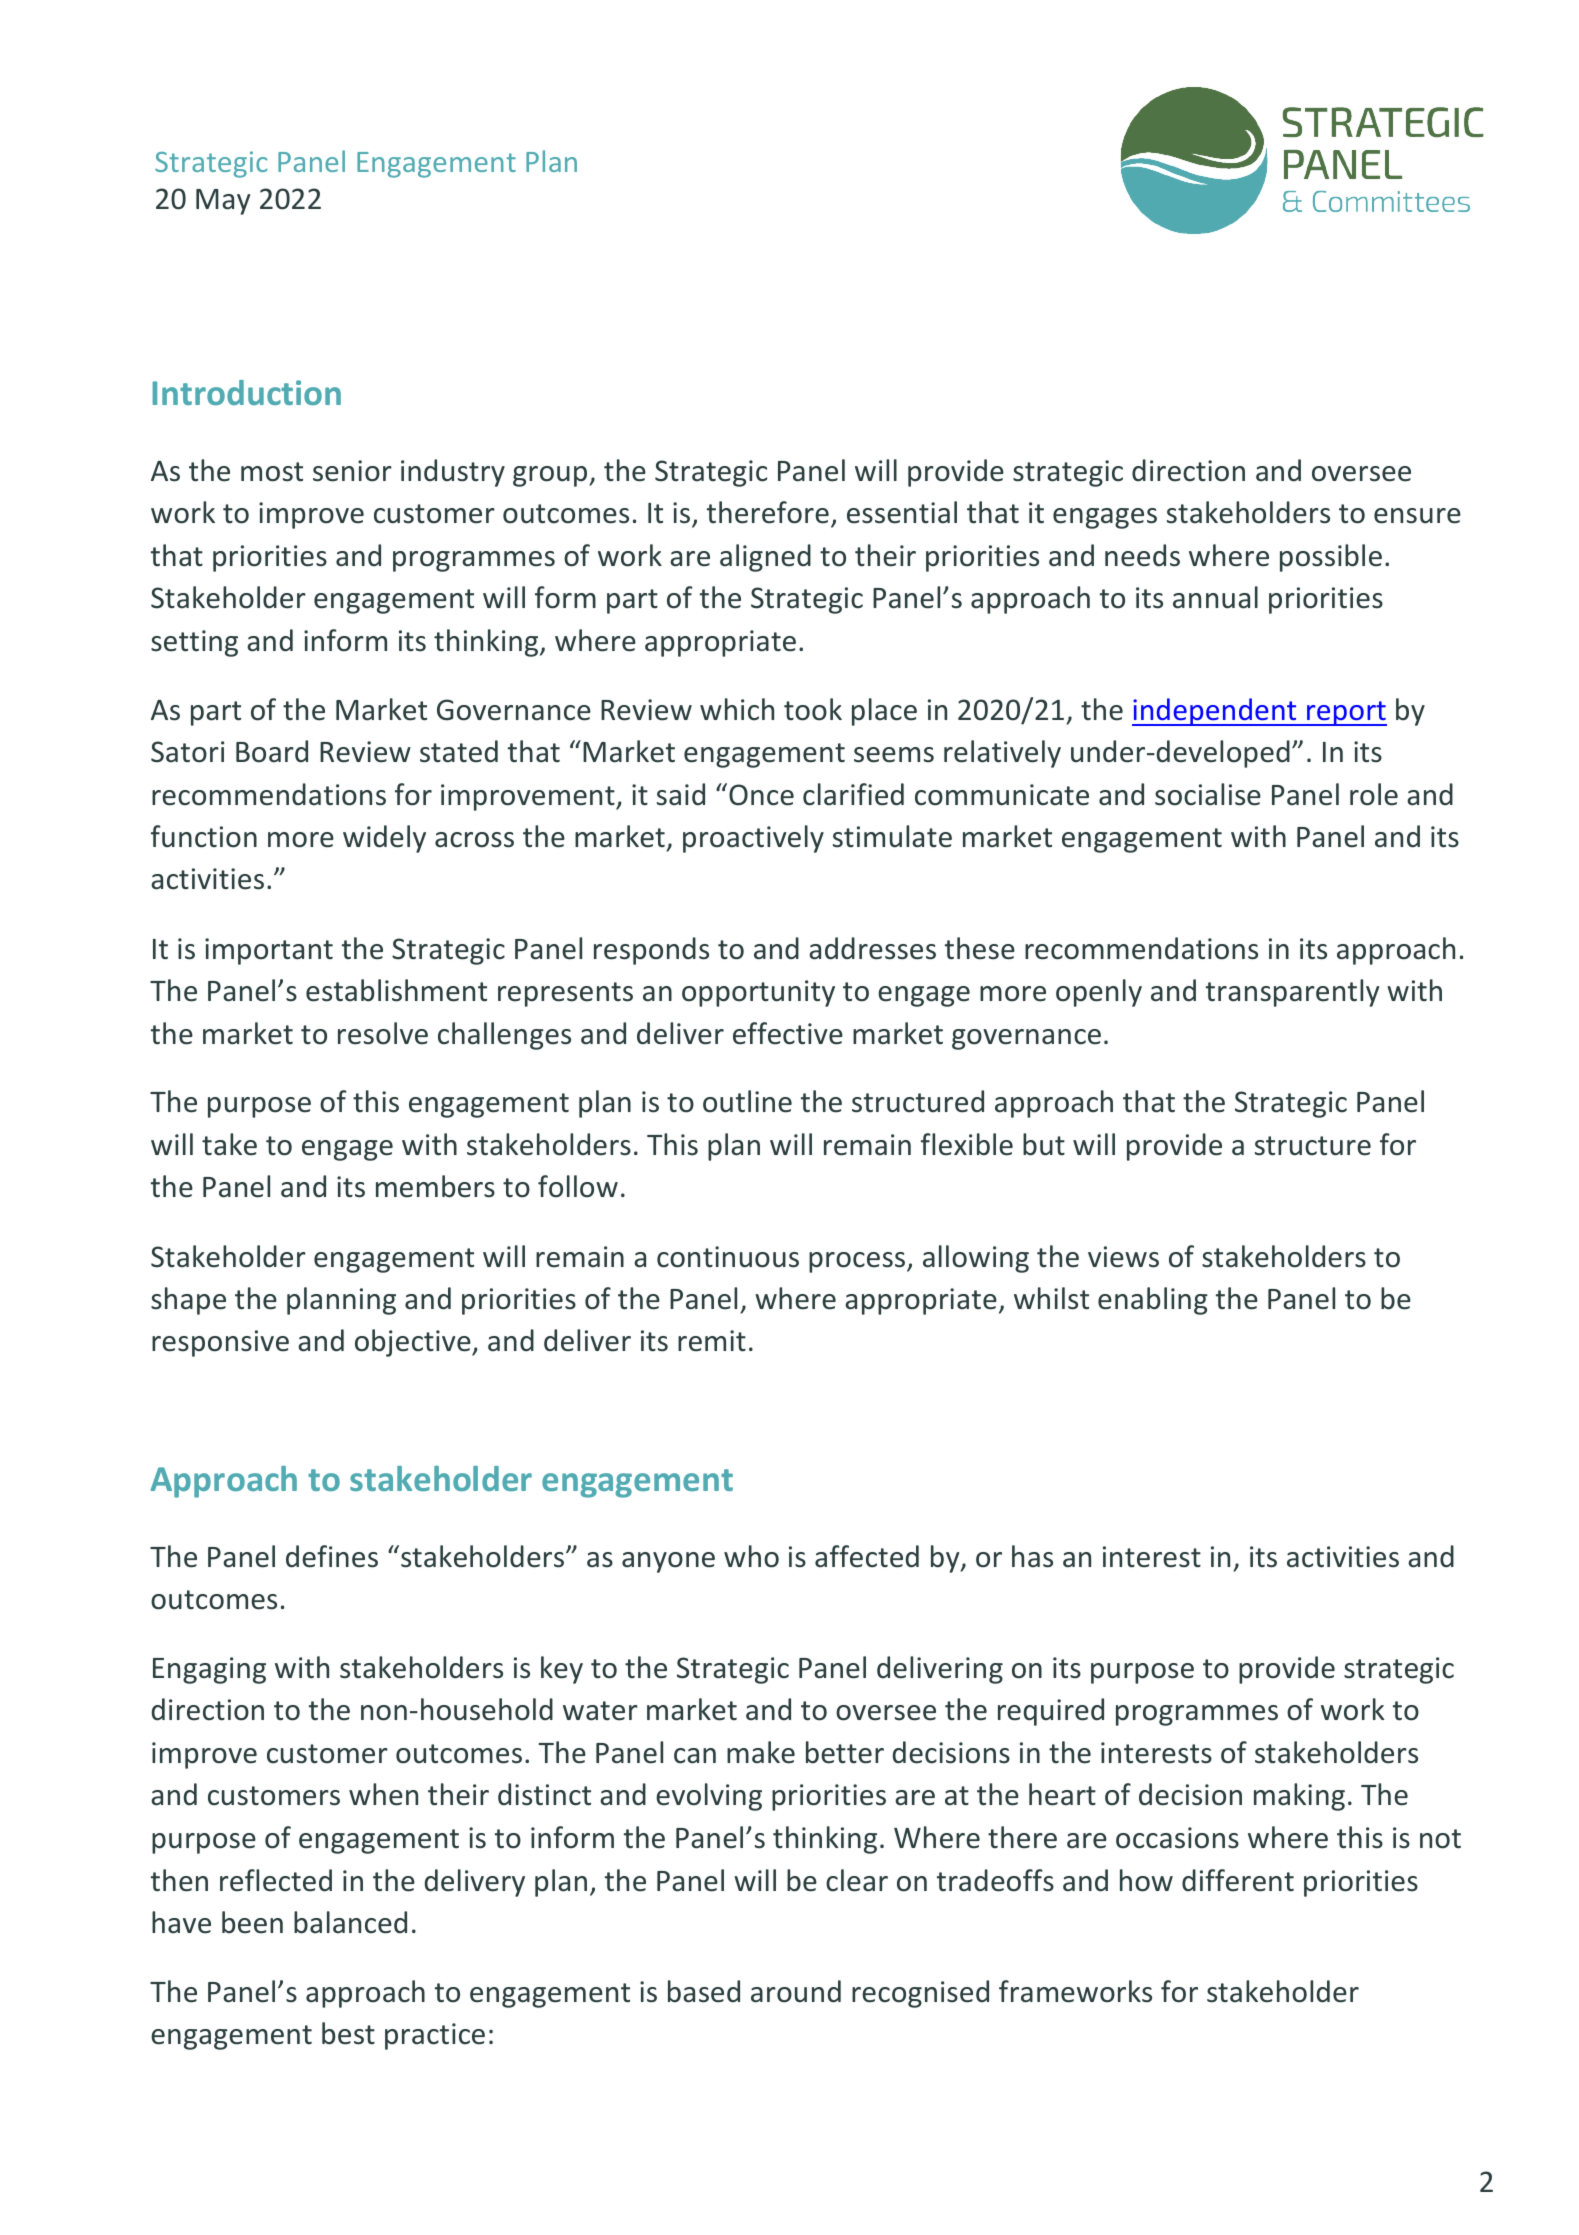 This document has height=2235, width=1579. What do you see at coordinates (902, 512) in the document?
I see `essential` at bounding box center [902, 512].
